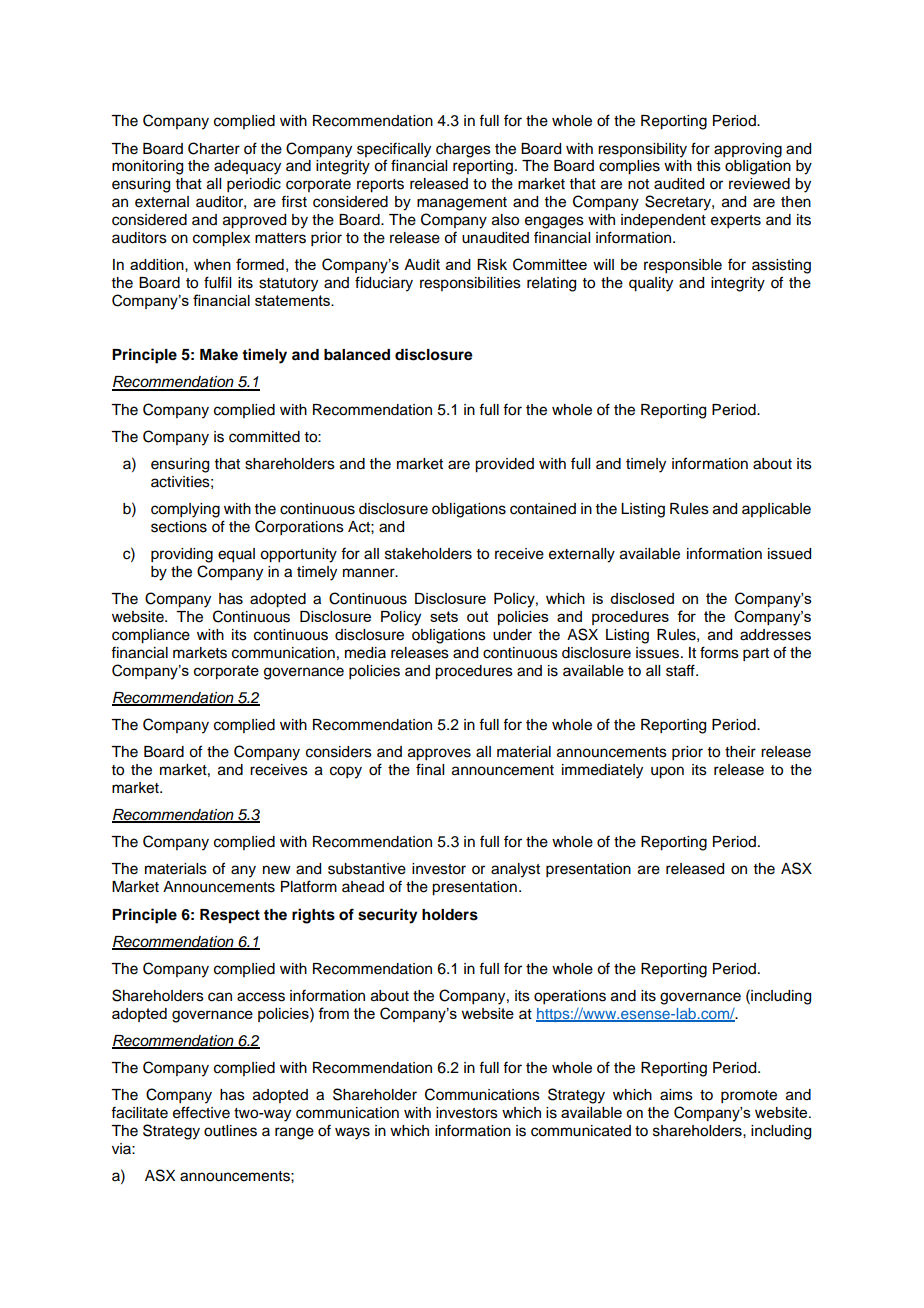 The width and height of the image is (924, 1308). Describe the element at coordinates (430, 769) in the image. I see `final` at that location.
